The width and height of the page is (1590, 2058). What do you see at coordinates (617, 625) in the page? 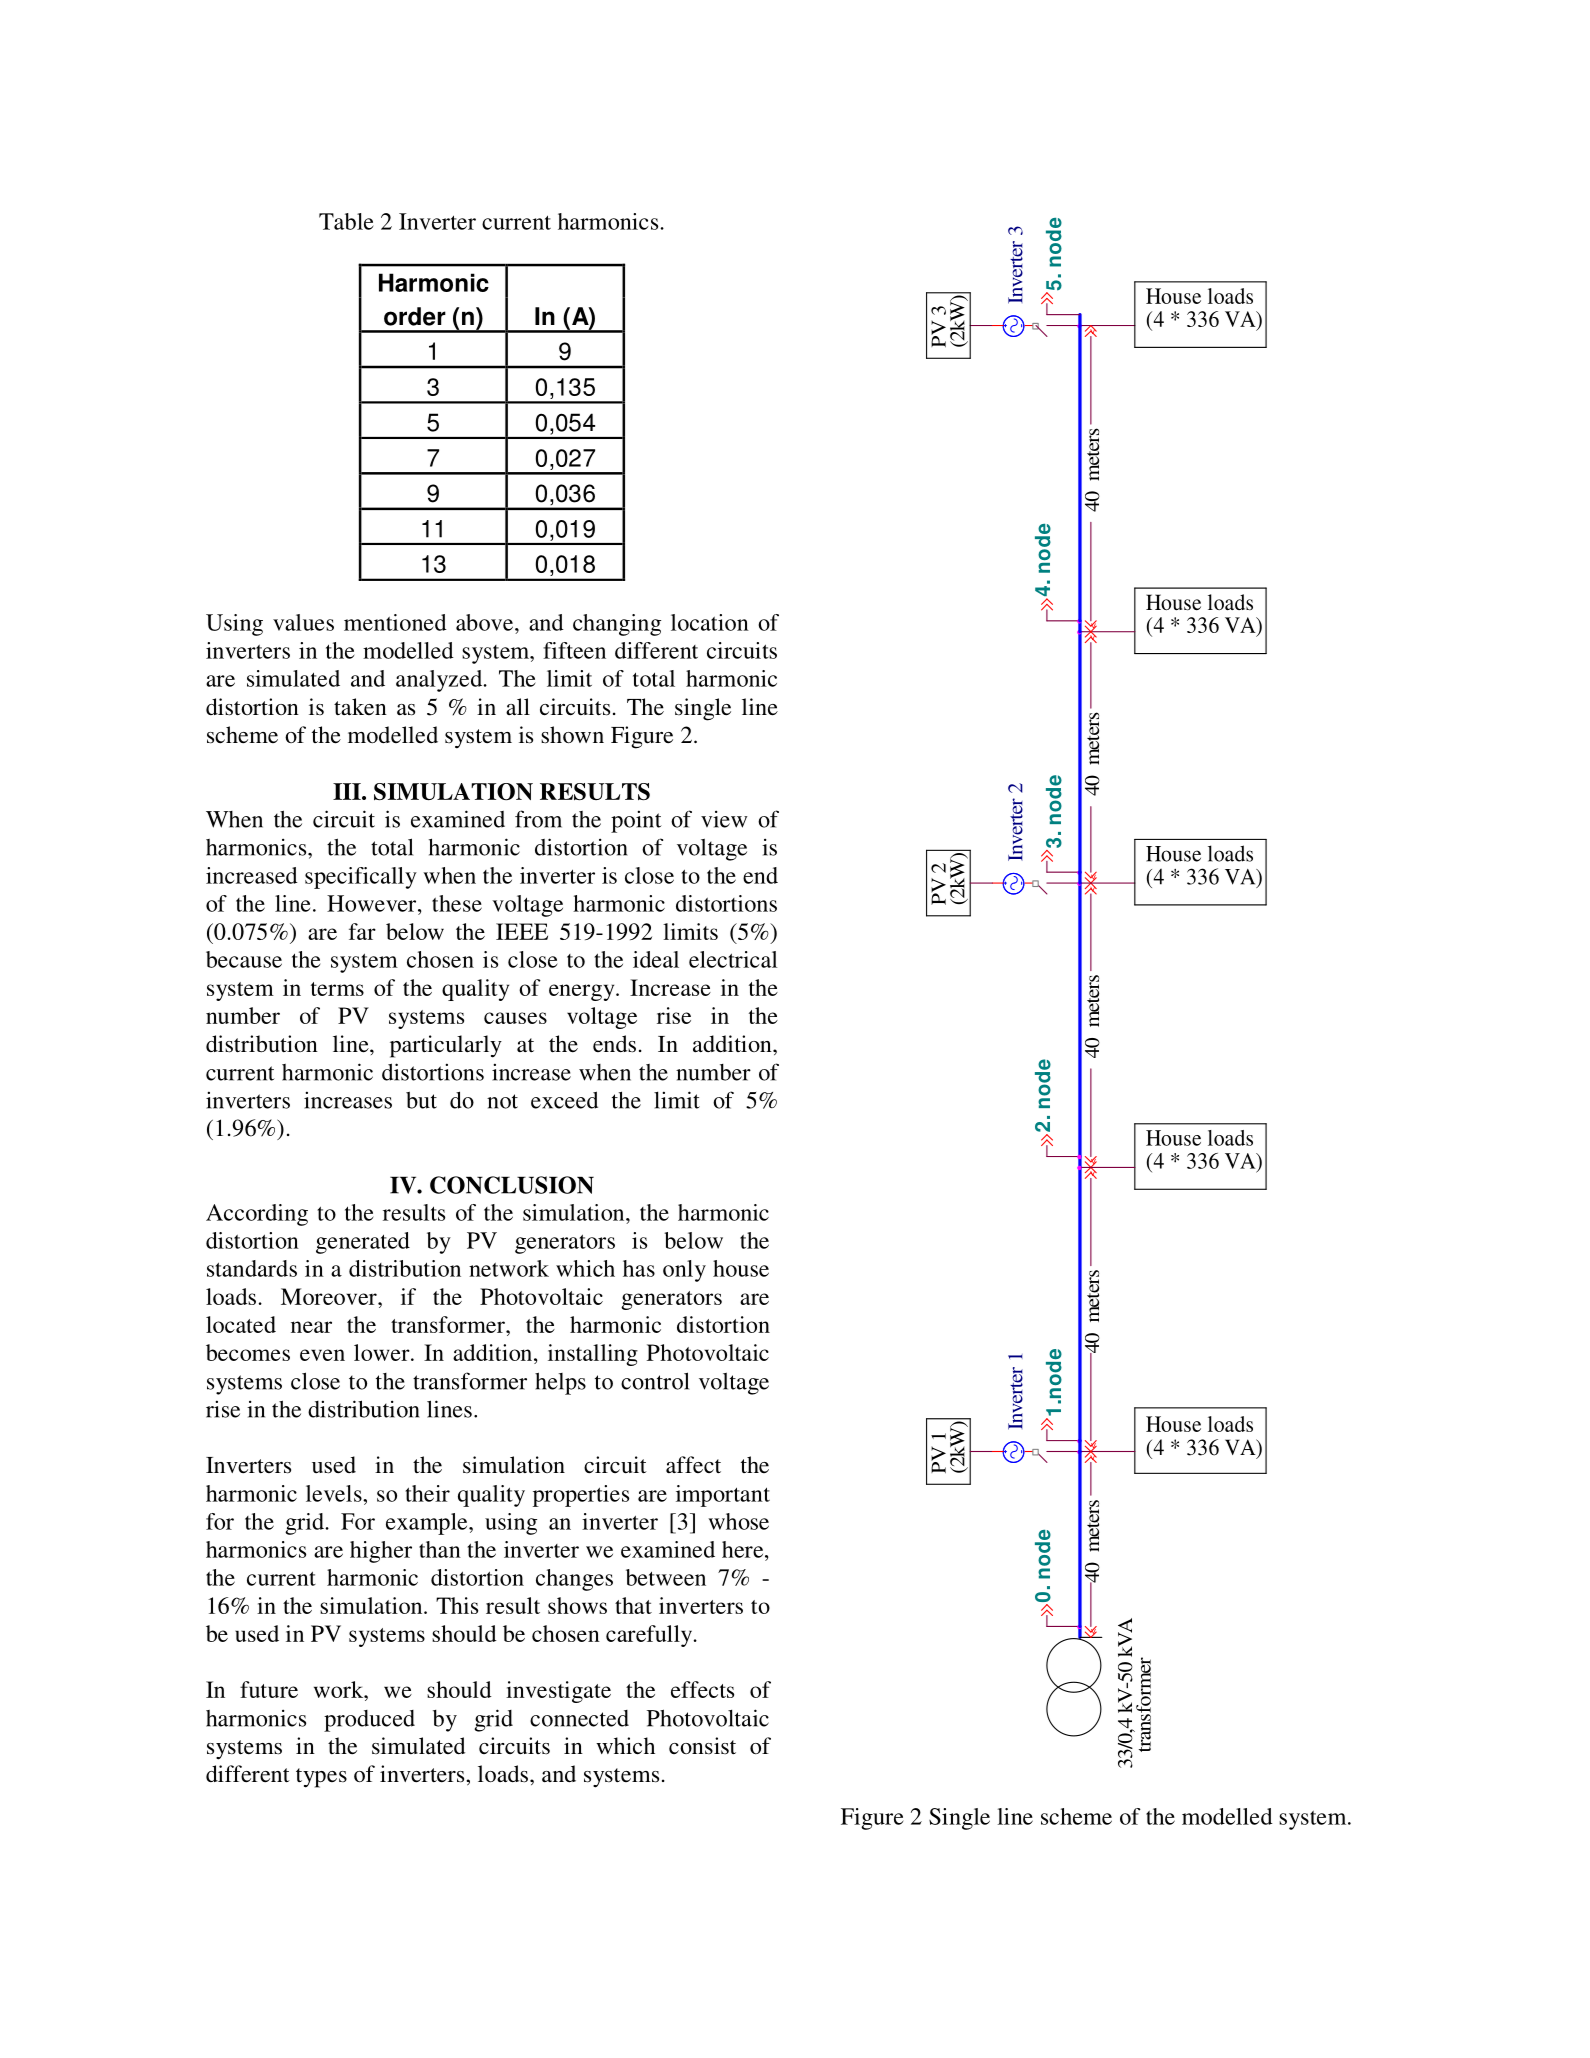
I see `changing` at bounding box center [617, 625].
